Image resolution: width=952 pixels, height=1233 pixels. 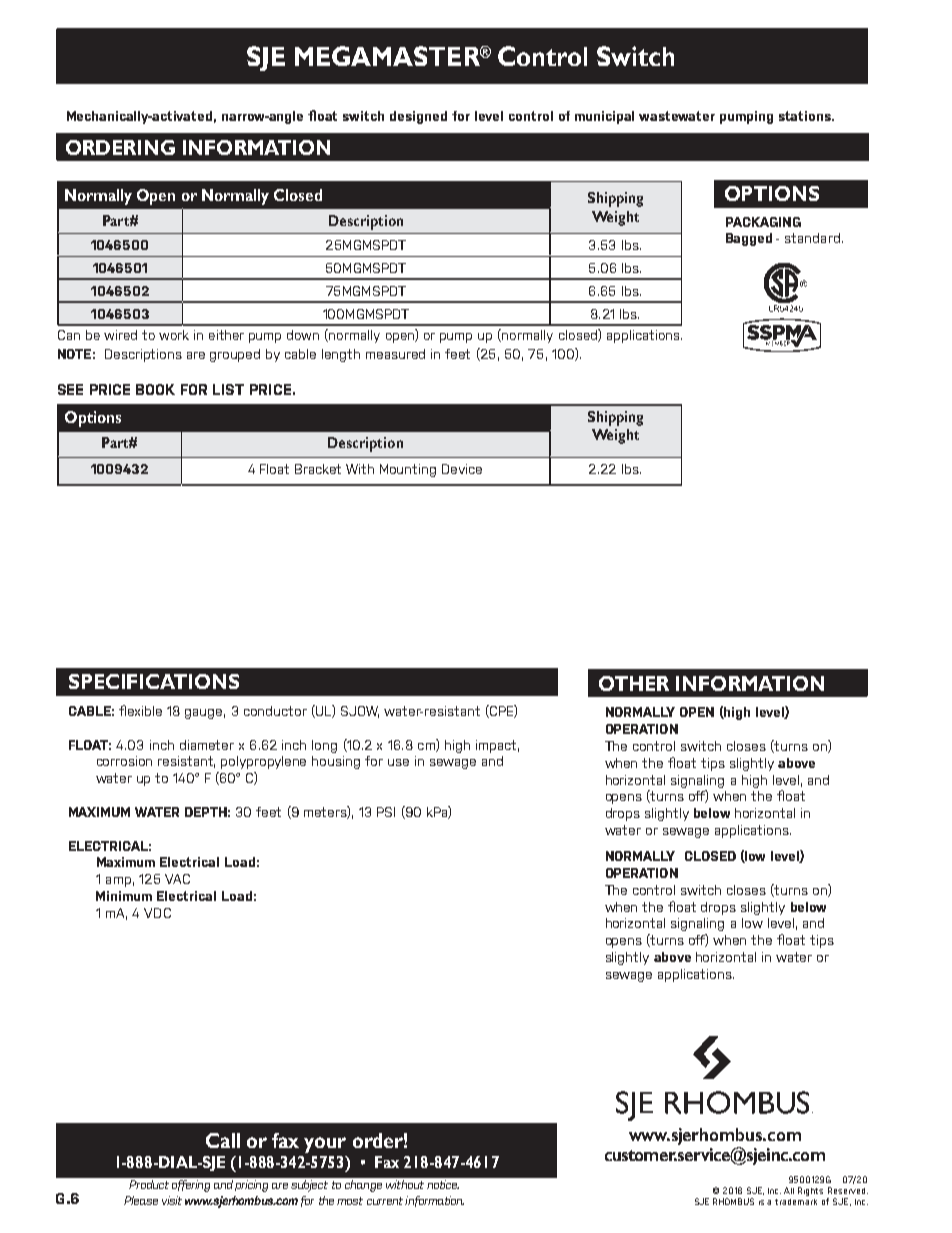 What do you see at coordinates (174, 335) in the page?
I see `work` at bounding box center [174, 335].
